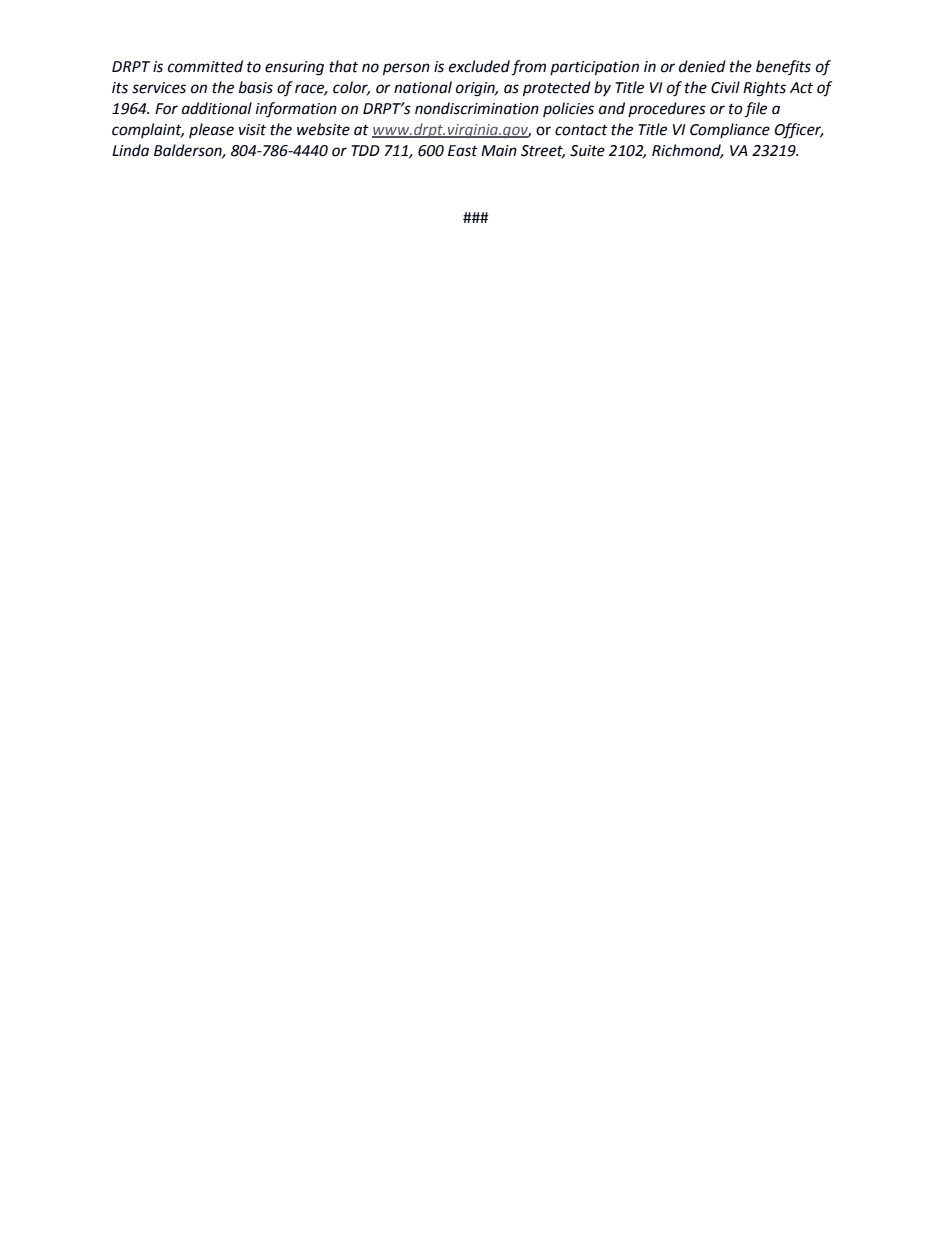 The height and width of the screenshot is (1233, 952). I want to click on excluded, so click(479, 66).
